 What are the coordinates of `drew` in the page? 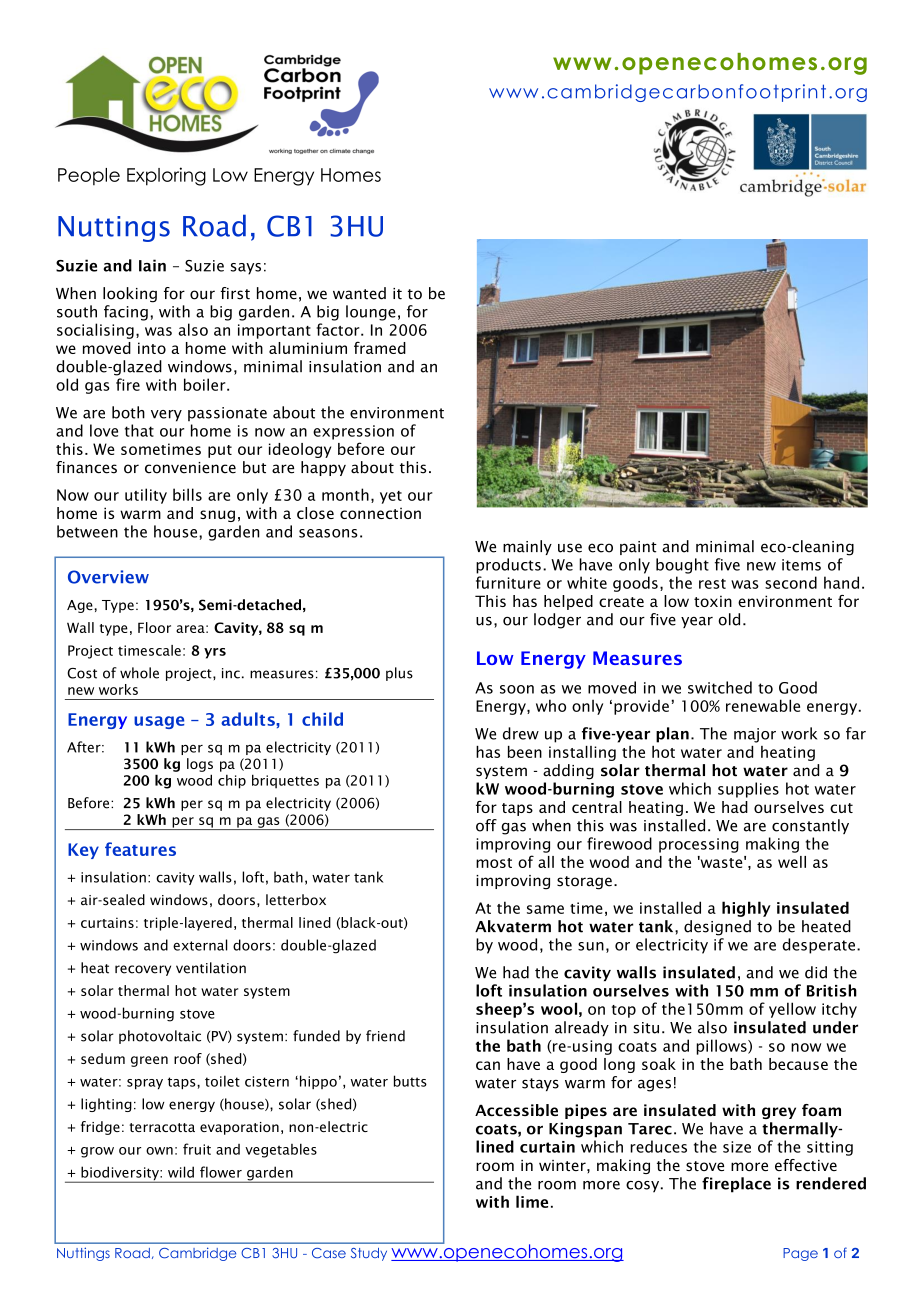 It's located at (521, 733).
